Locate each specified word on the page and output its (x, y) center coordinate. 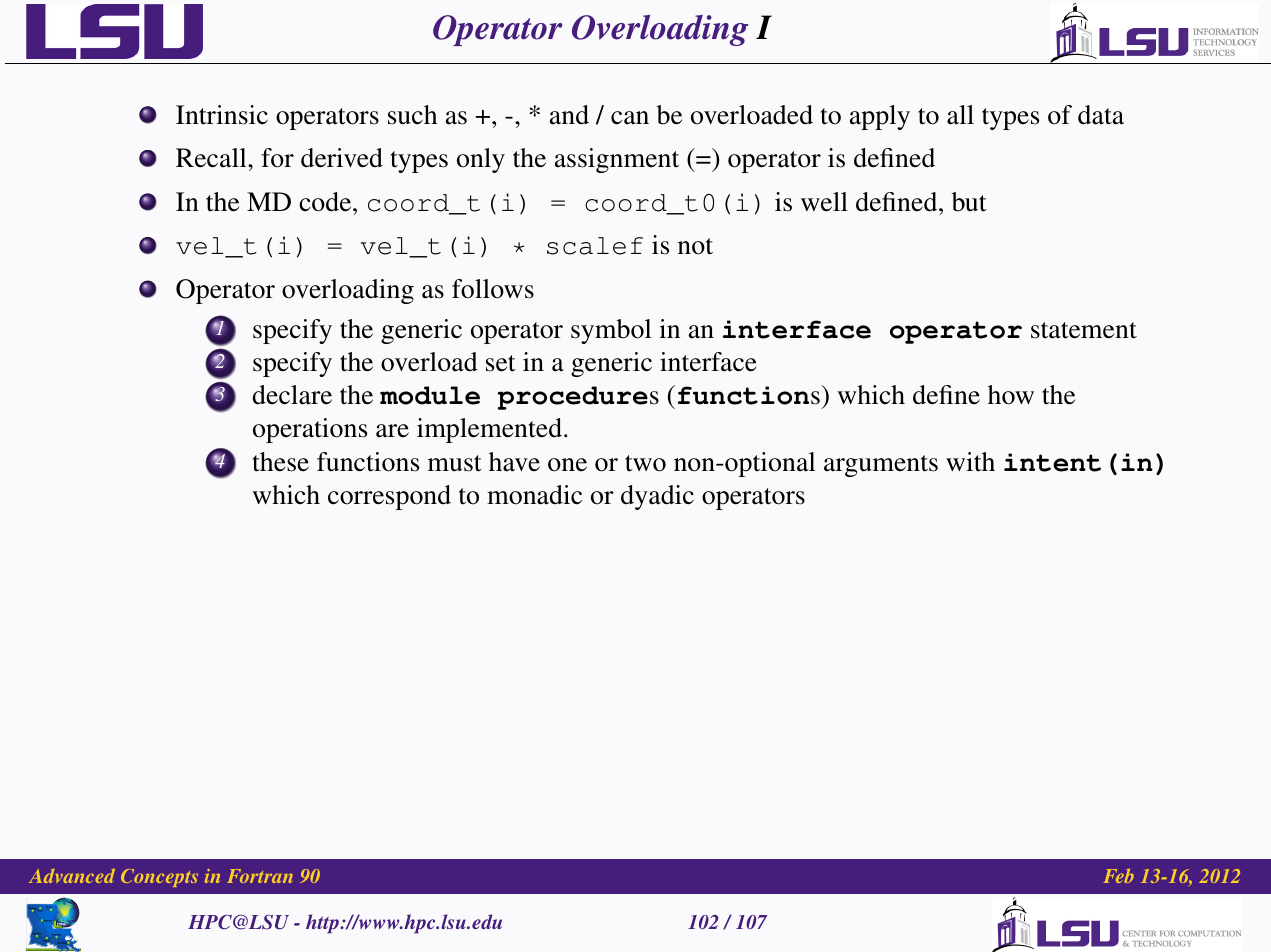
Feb (1119, 876)
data (1101, 115)
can (630, 118)
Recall (212, 158)
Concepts (159, 878)
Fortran (260, 876)
